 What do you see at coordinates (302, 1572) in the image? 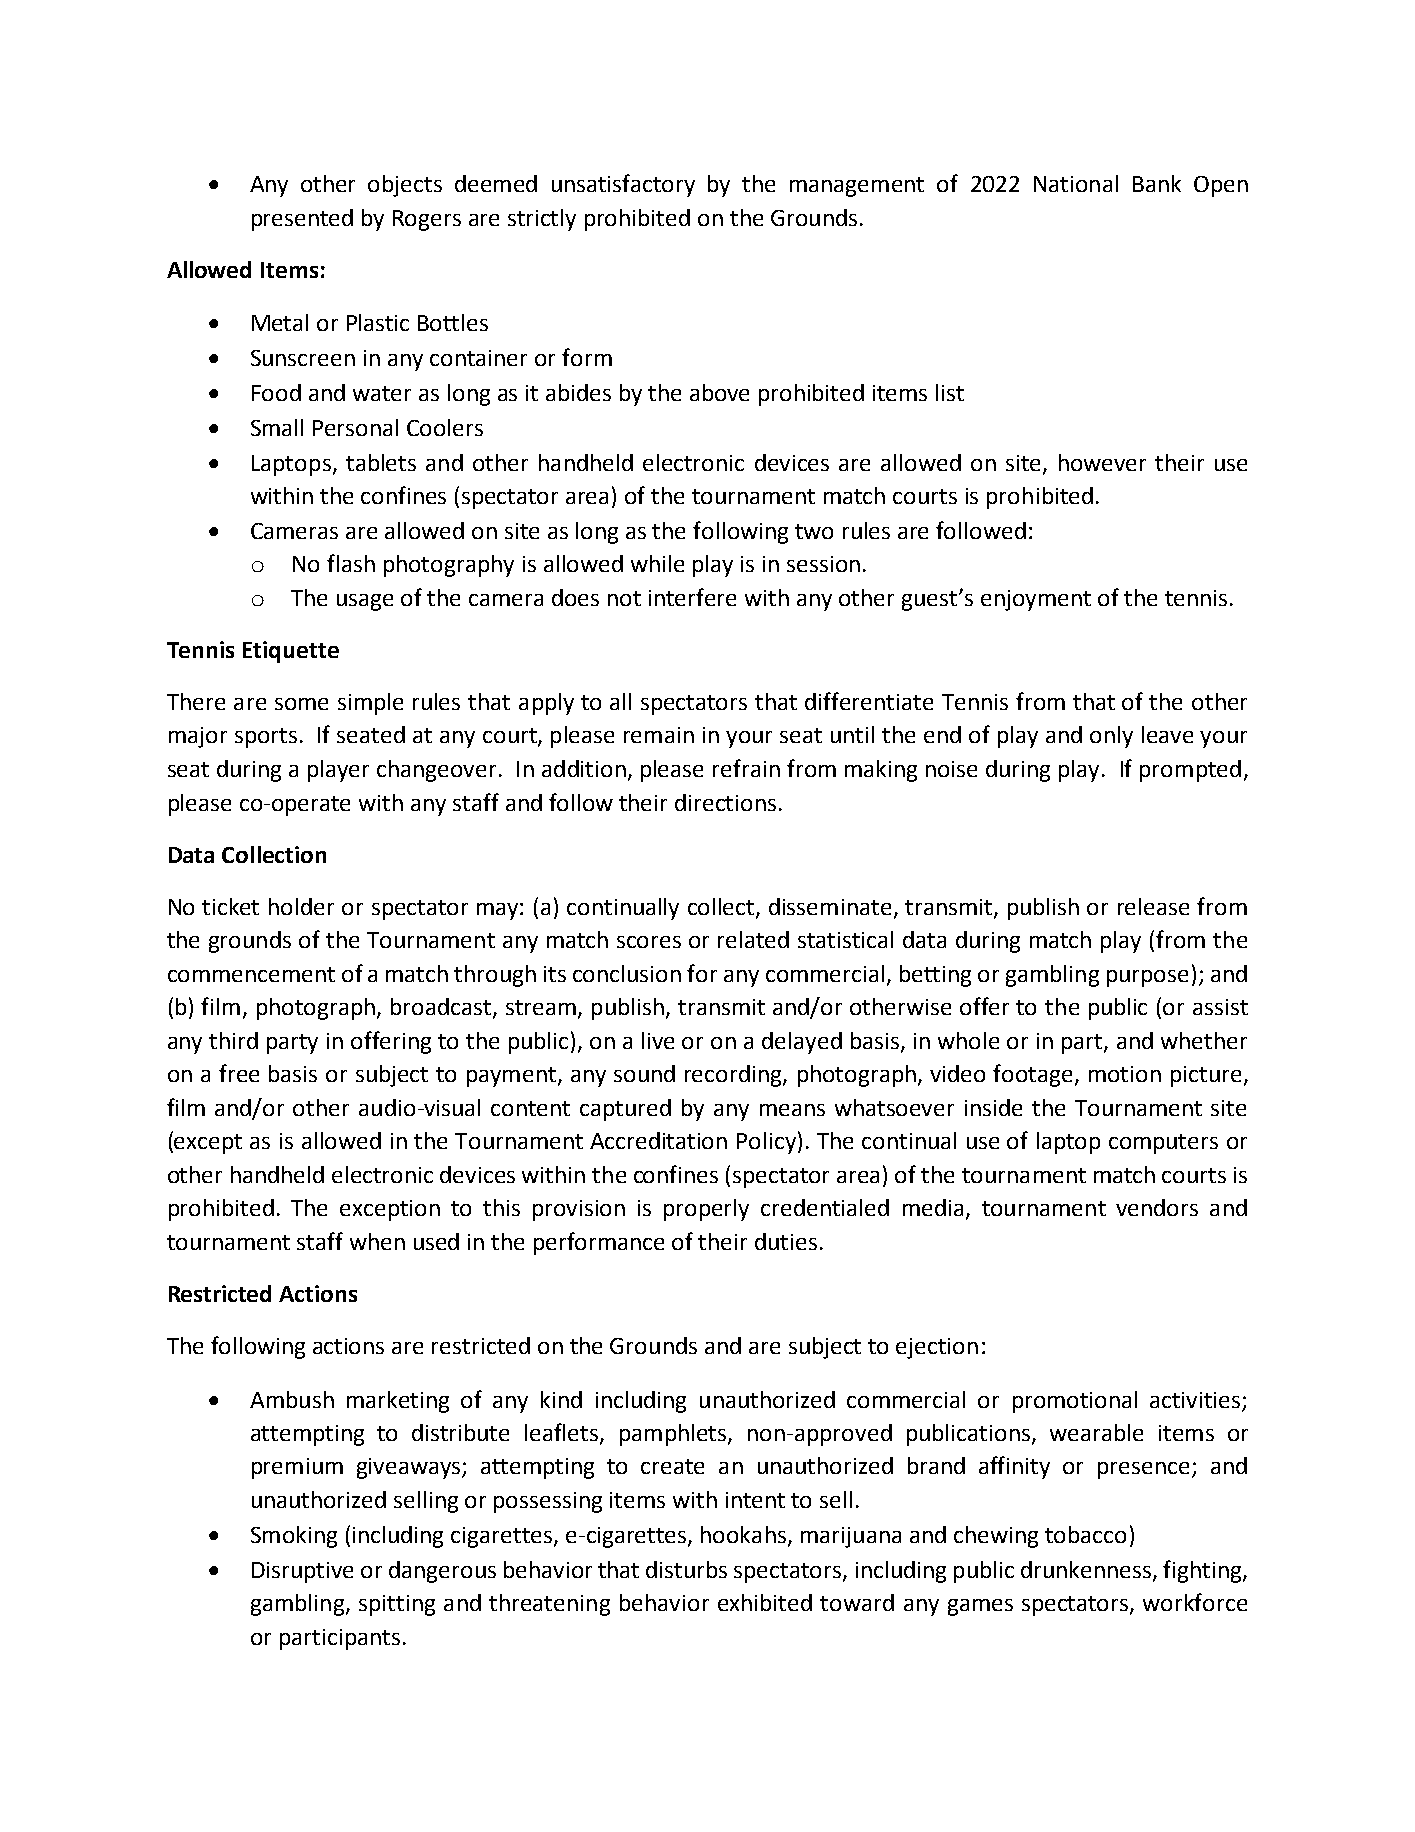
I see `Disruptive` at bounding box center [302, 1572].
